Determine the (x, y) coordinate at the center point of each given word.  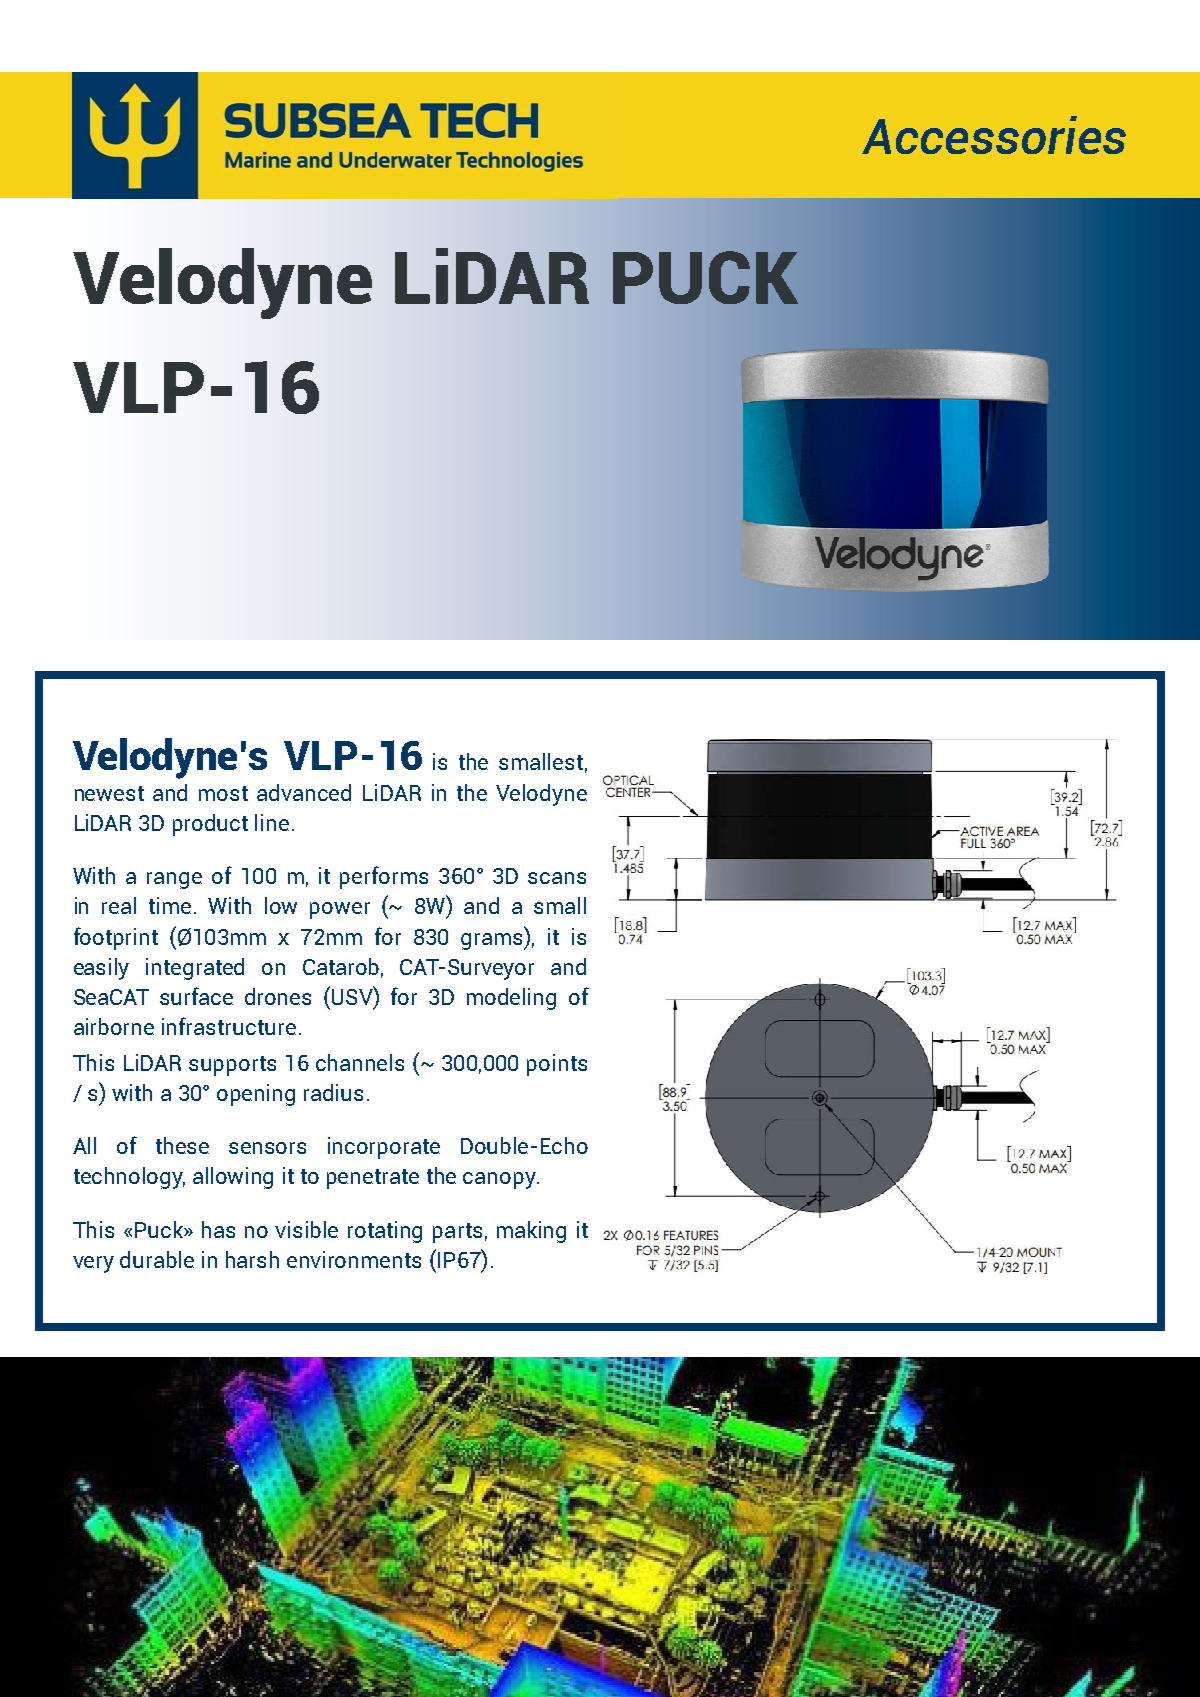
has (218, 1229)
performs (384, 877)
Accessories (994, 135)
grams (493, 941)
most (223, 793)
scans (557, 878)
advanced (304, 792)
